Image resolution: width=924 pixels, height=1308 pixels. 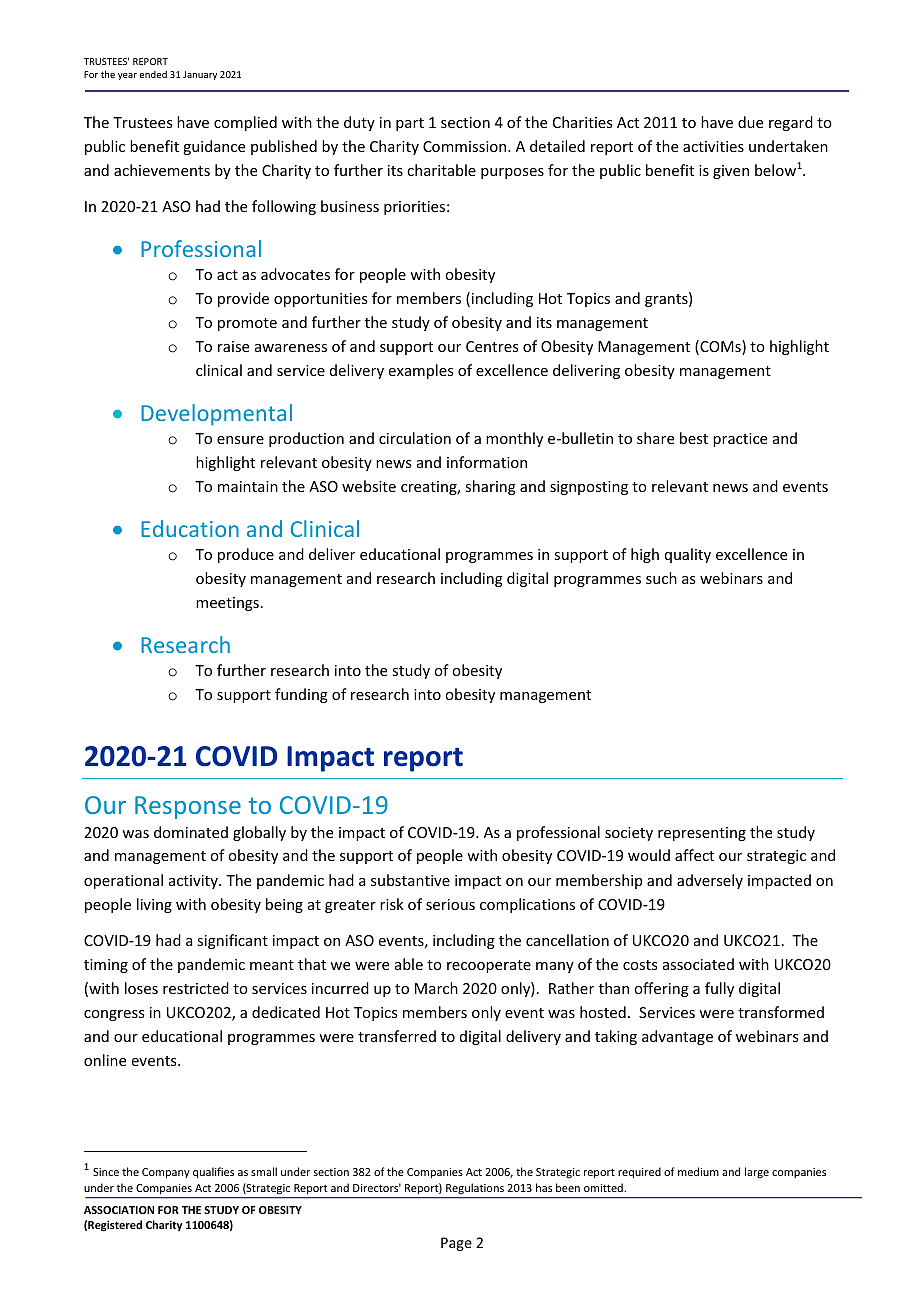 I want to click on part, so click(x=410, y=124).
